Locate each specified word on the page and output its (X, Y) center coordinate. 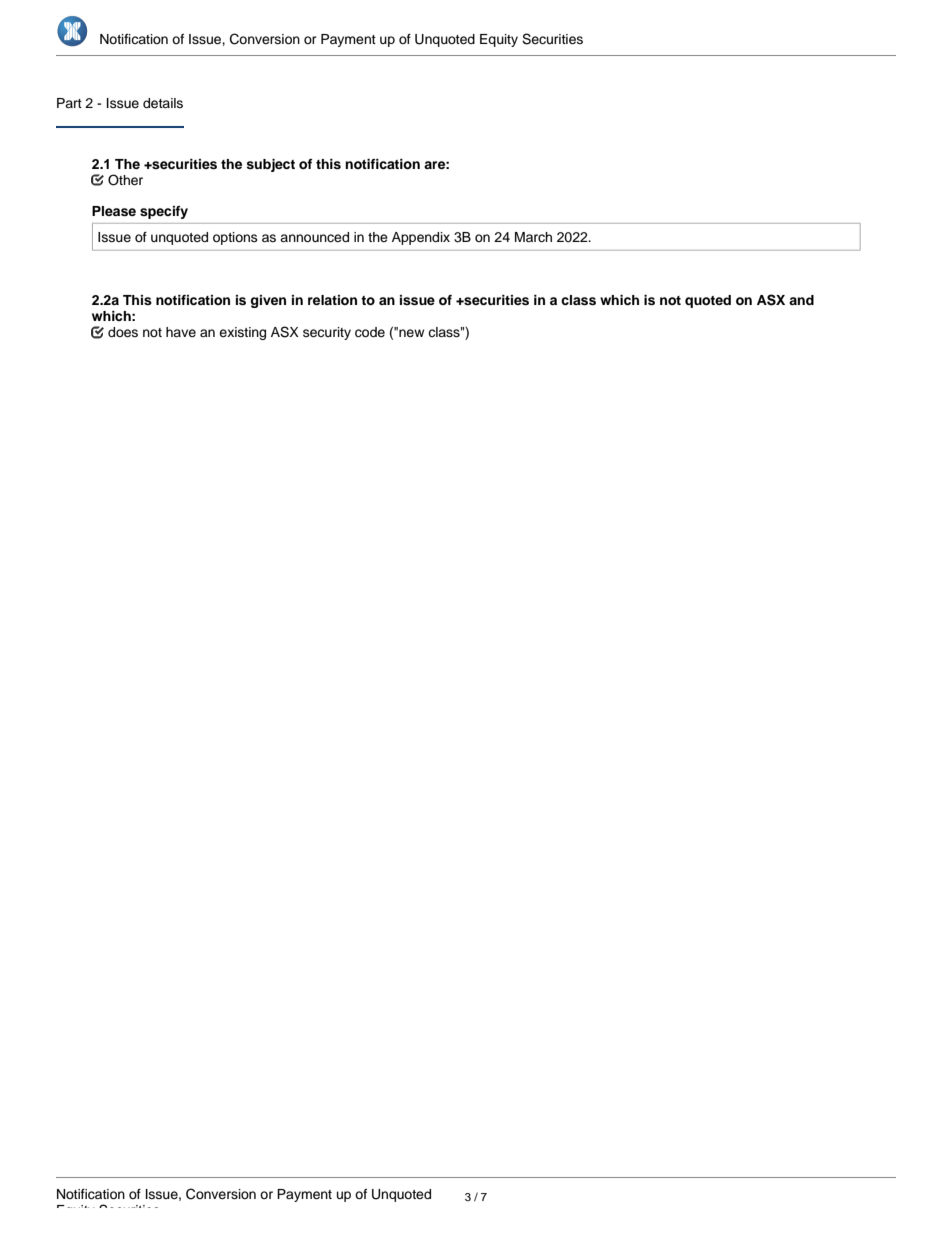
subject (270, 165)
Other (125, 180)
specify (164, 212)
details (163, 103)
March (533, 237)
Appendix (421, 238)
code (370, 332)
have (181, 332)
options (235, 238)
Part (69, 103)
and (801, 300)
